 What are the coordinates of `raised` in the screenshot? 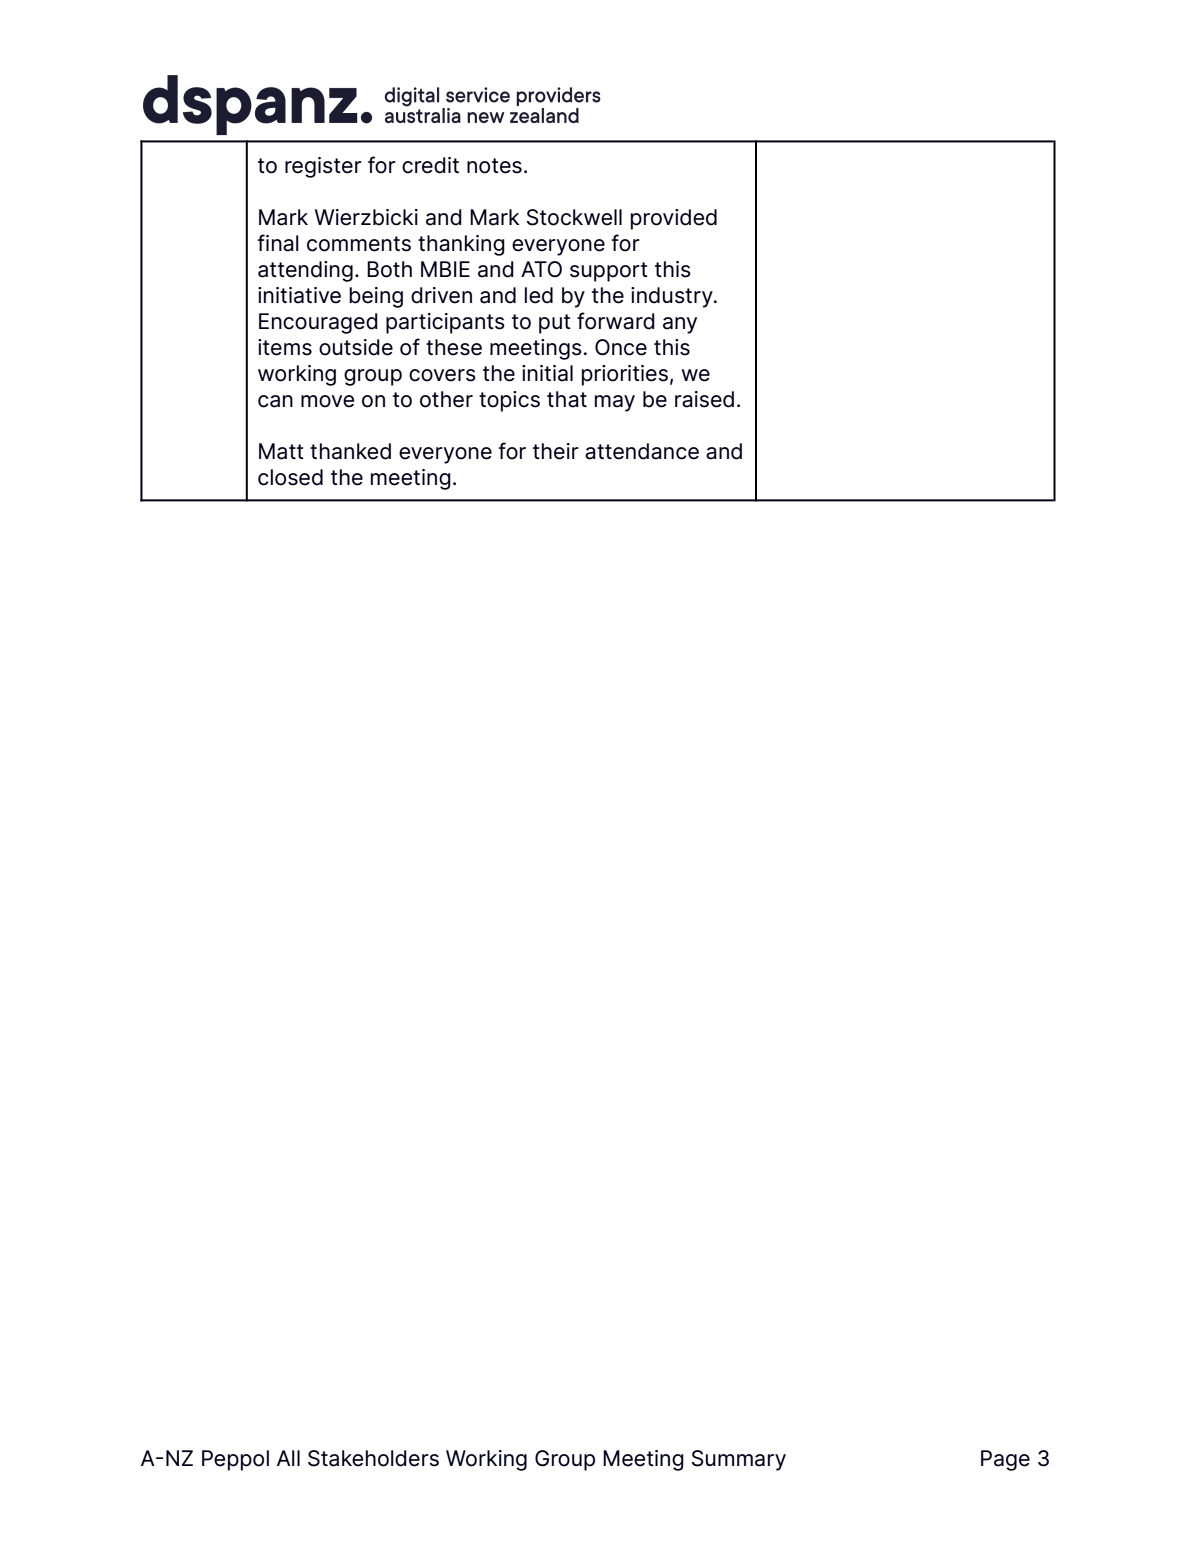 It's located at (704, 399).
